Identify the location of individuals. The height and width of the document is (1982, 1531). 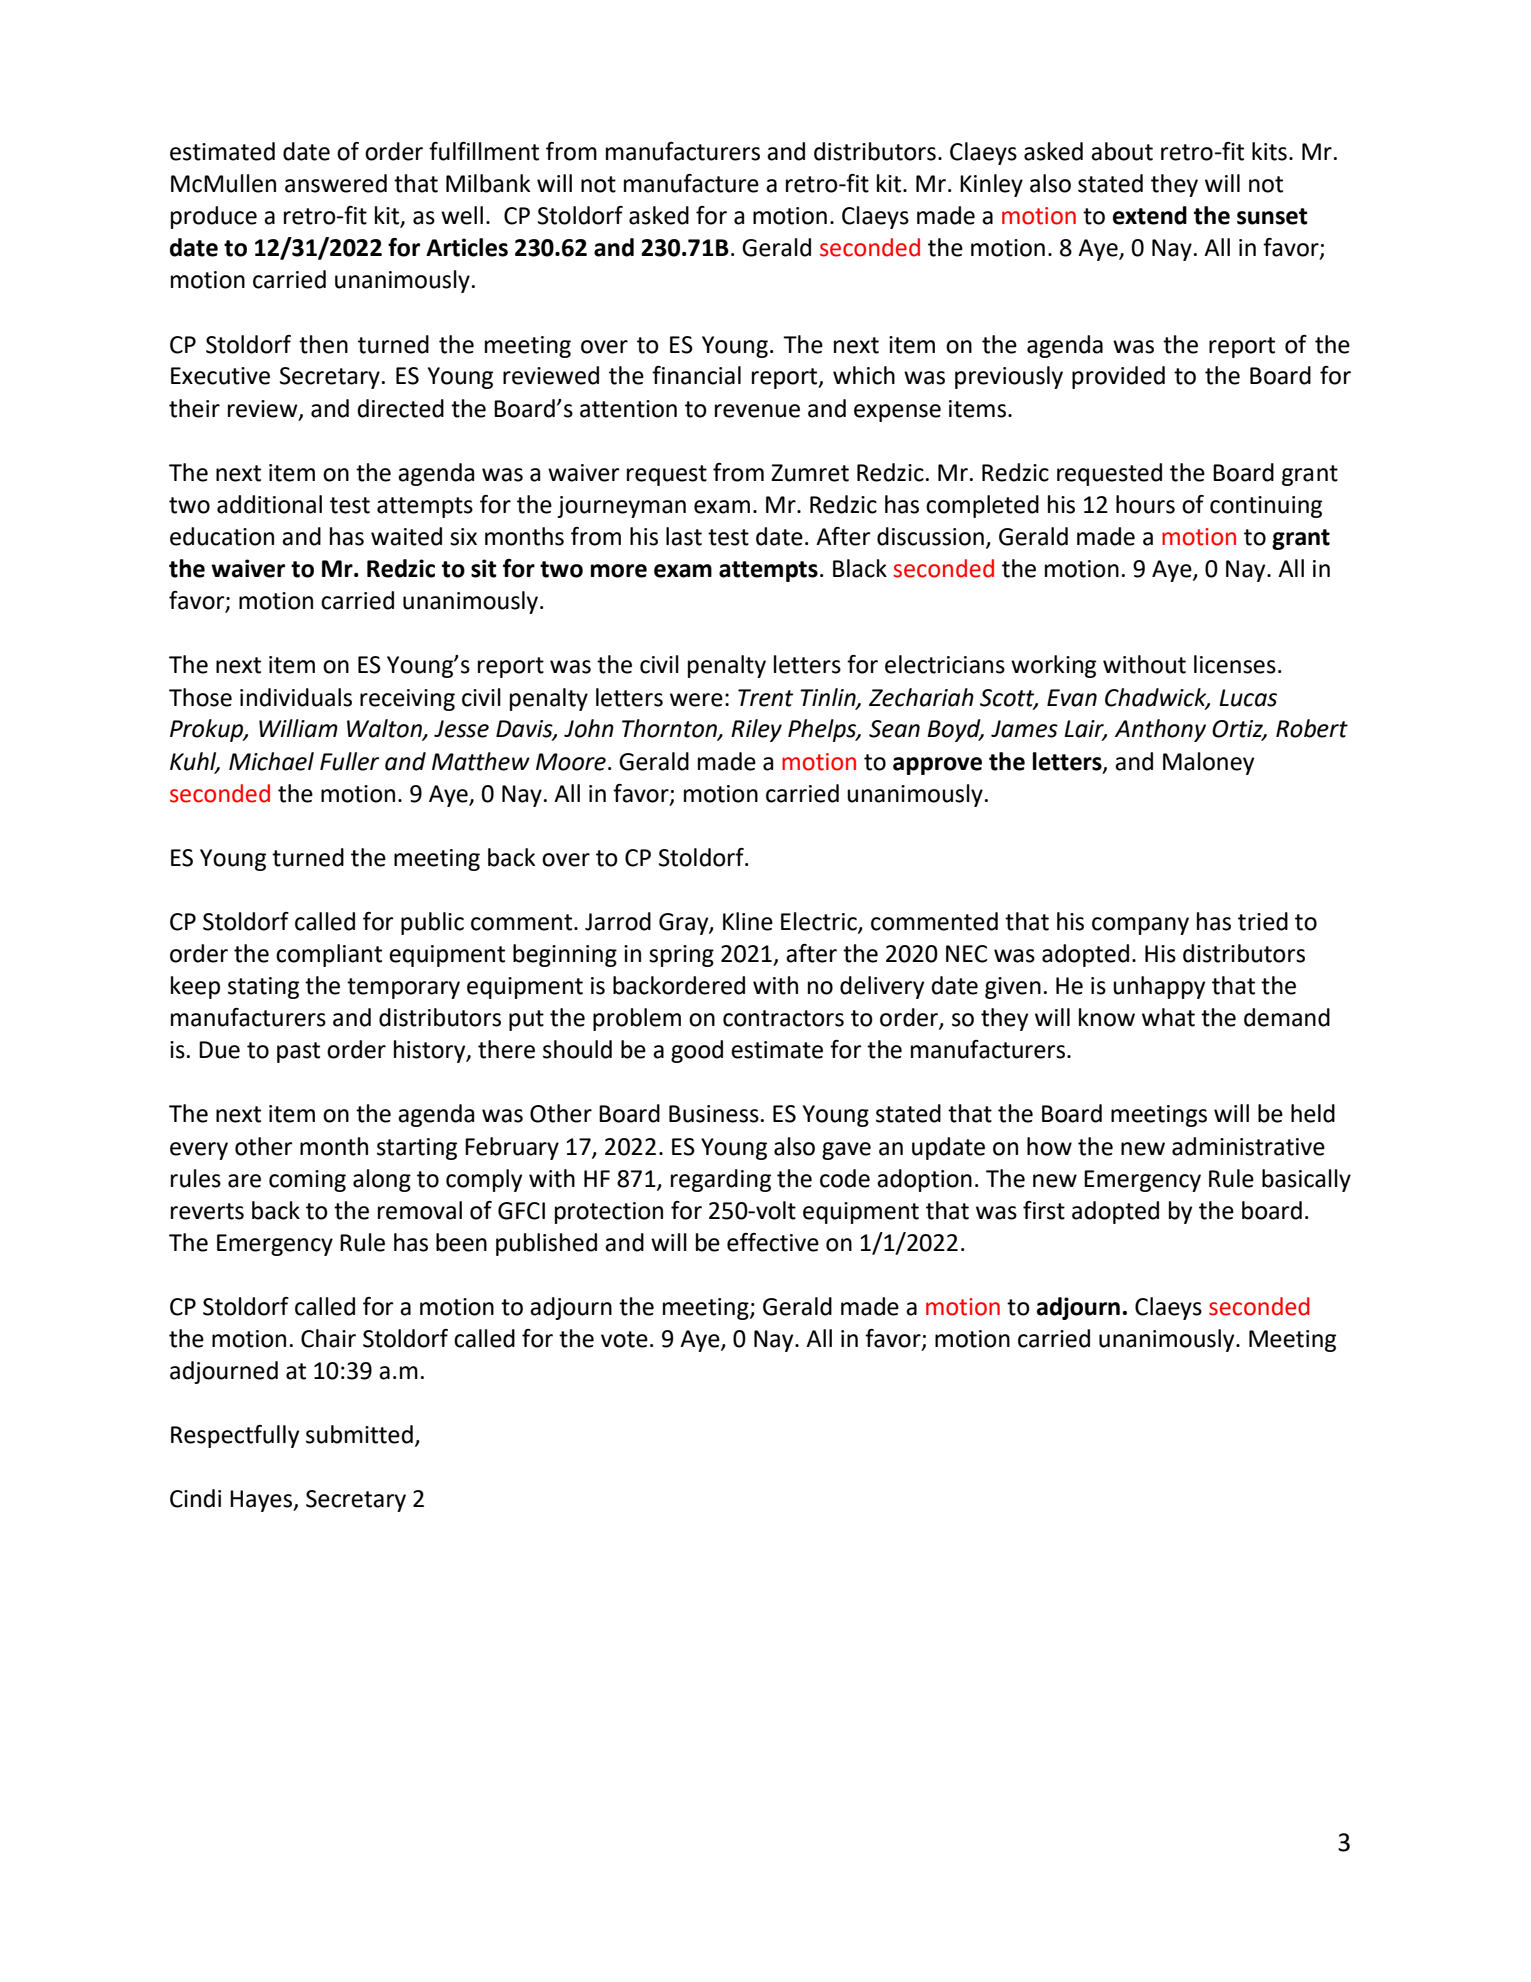
(296, 697).
